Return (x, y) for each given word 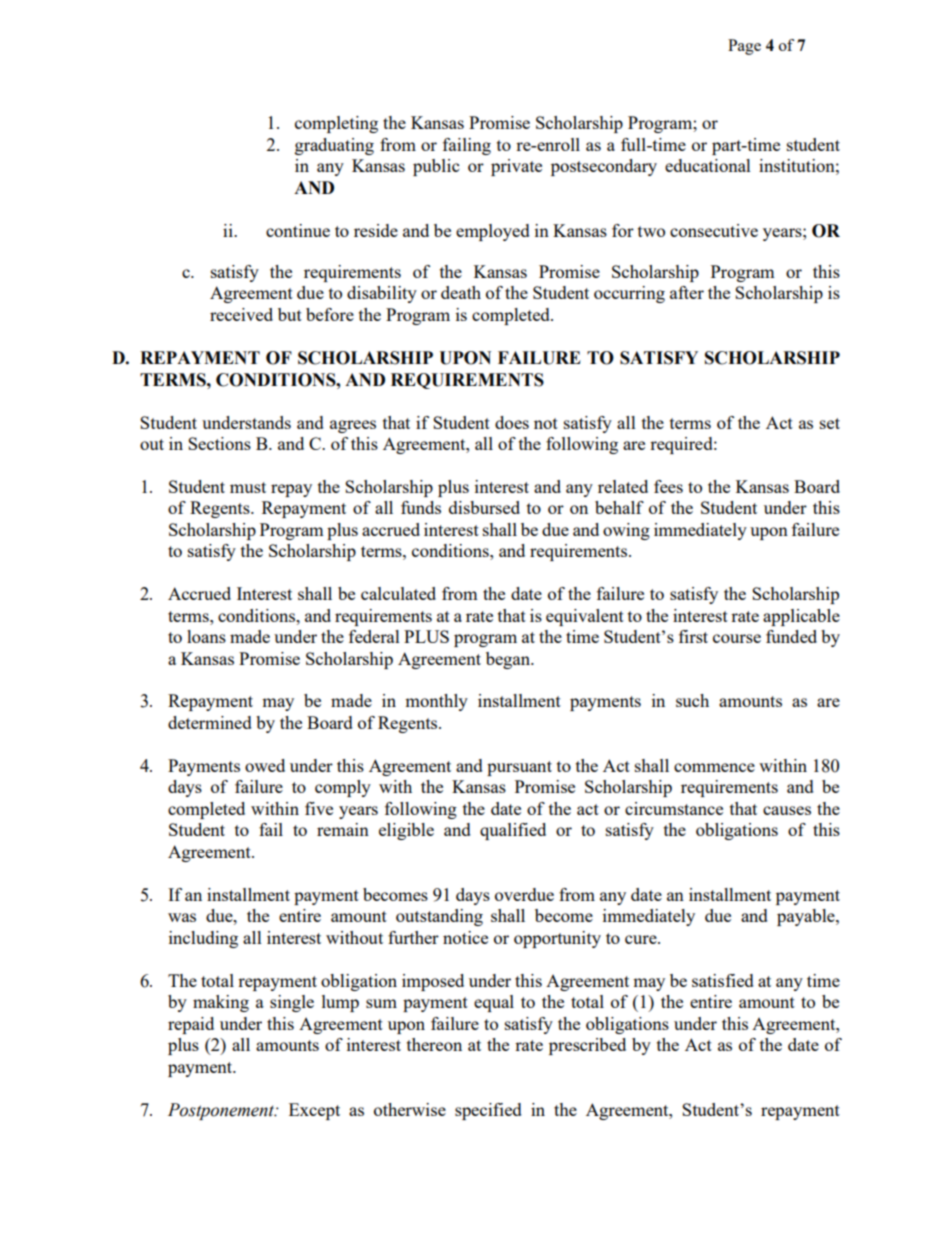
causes (787, 810)
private (516, 167)
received (241, 314)
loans (206, 636)
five (319, 808)
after (687, 292)
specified (488, 1111)
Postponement (222, 1111)
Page (744, 47)
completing (336, 124)
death (461, 292)
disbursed (484, 507)
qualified (513, 831)
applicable (801, 617)
